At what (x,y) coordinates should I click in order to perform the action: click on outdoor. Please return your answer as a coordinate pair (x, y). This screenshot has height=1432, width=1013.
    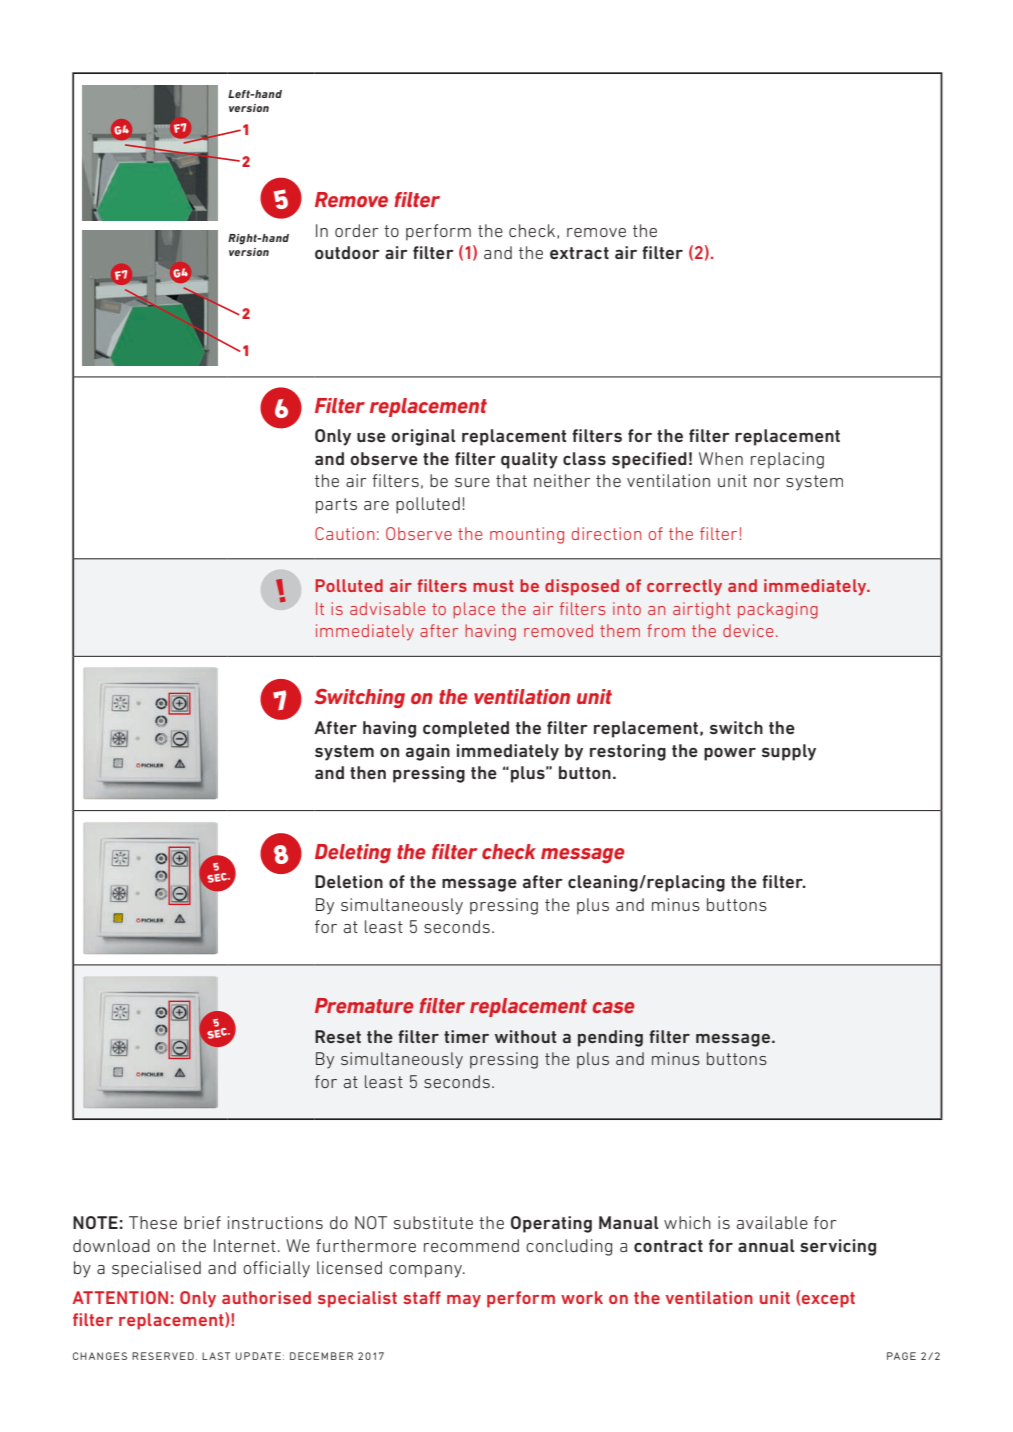
    Looking at the image, I should click on (347, 252).
